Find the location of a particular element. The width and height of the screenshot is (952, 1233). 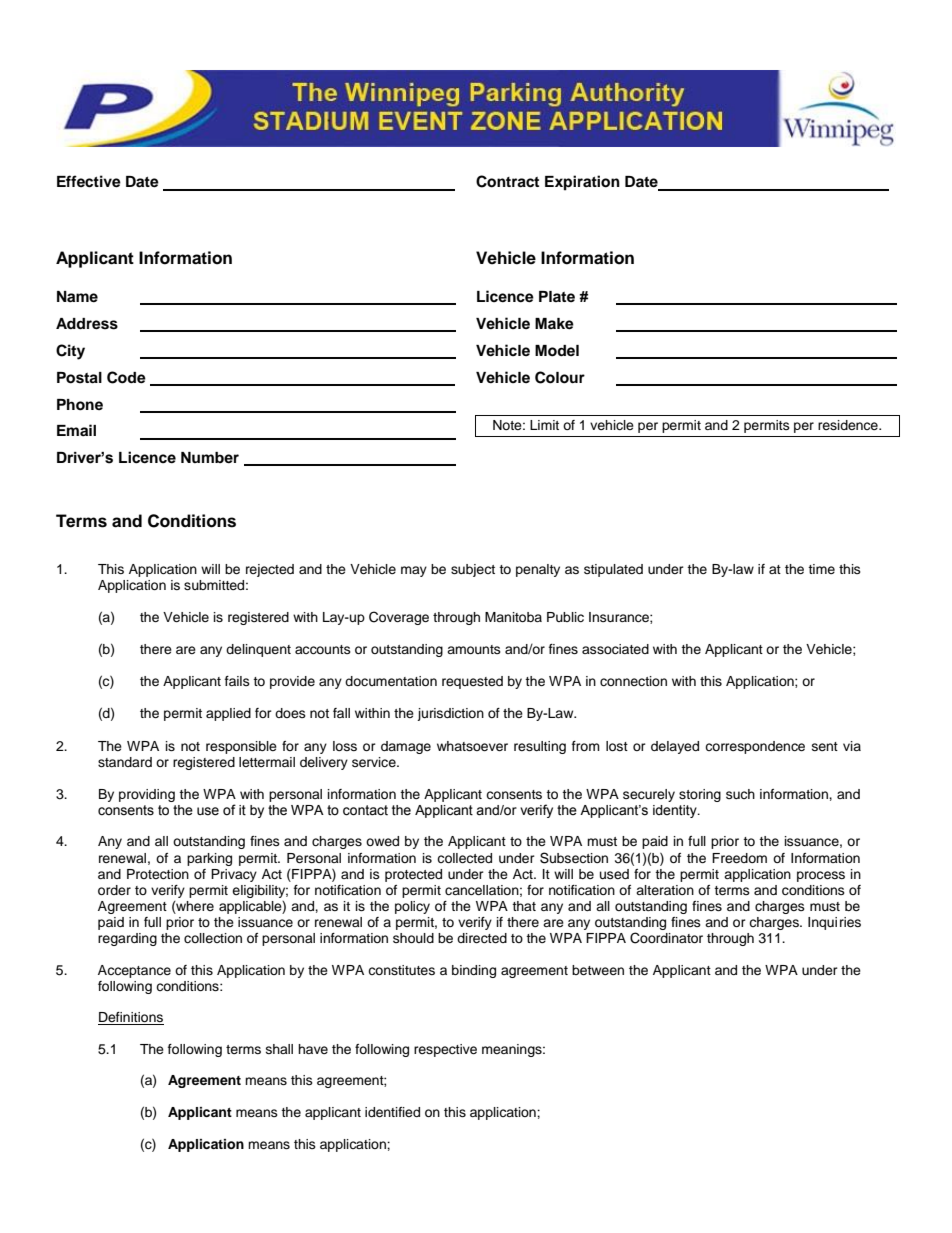

Contract is located at coordinates (507, 181).
